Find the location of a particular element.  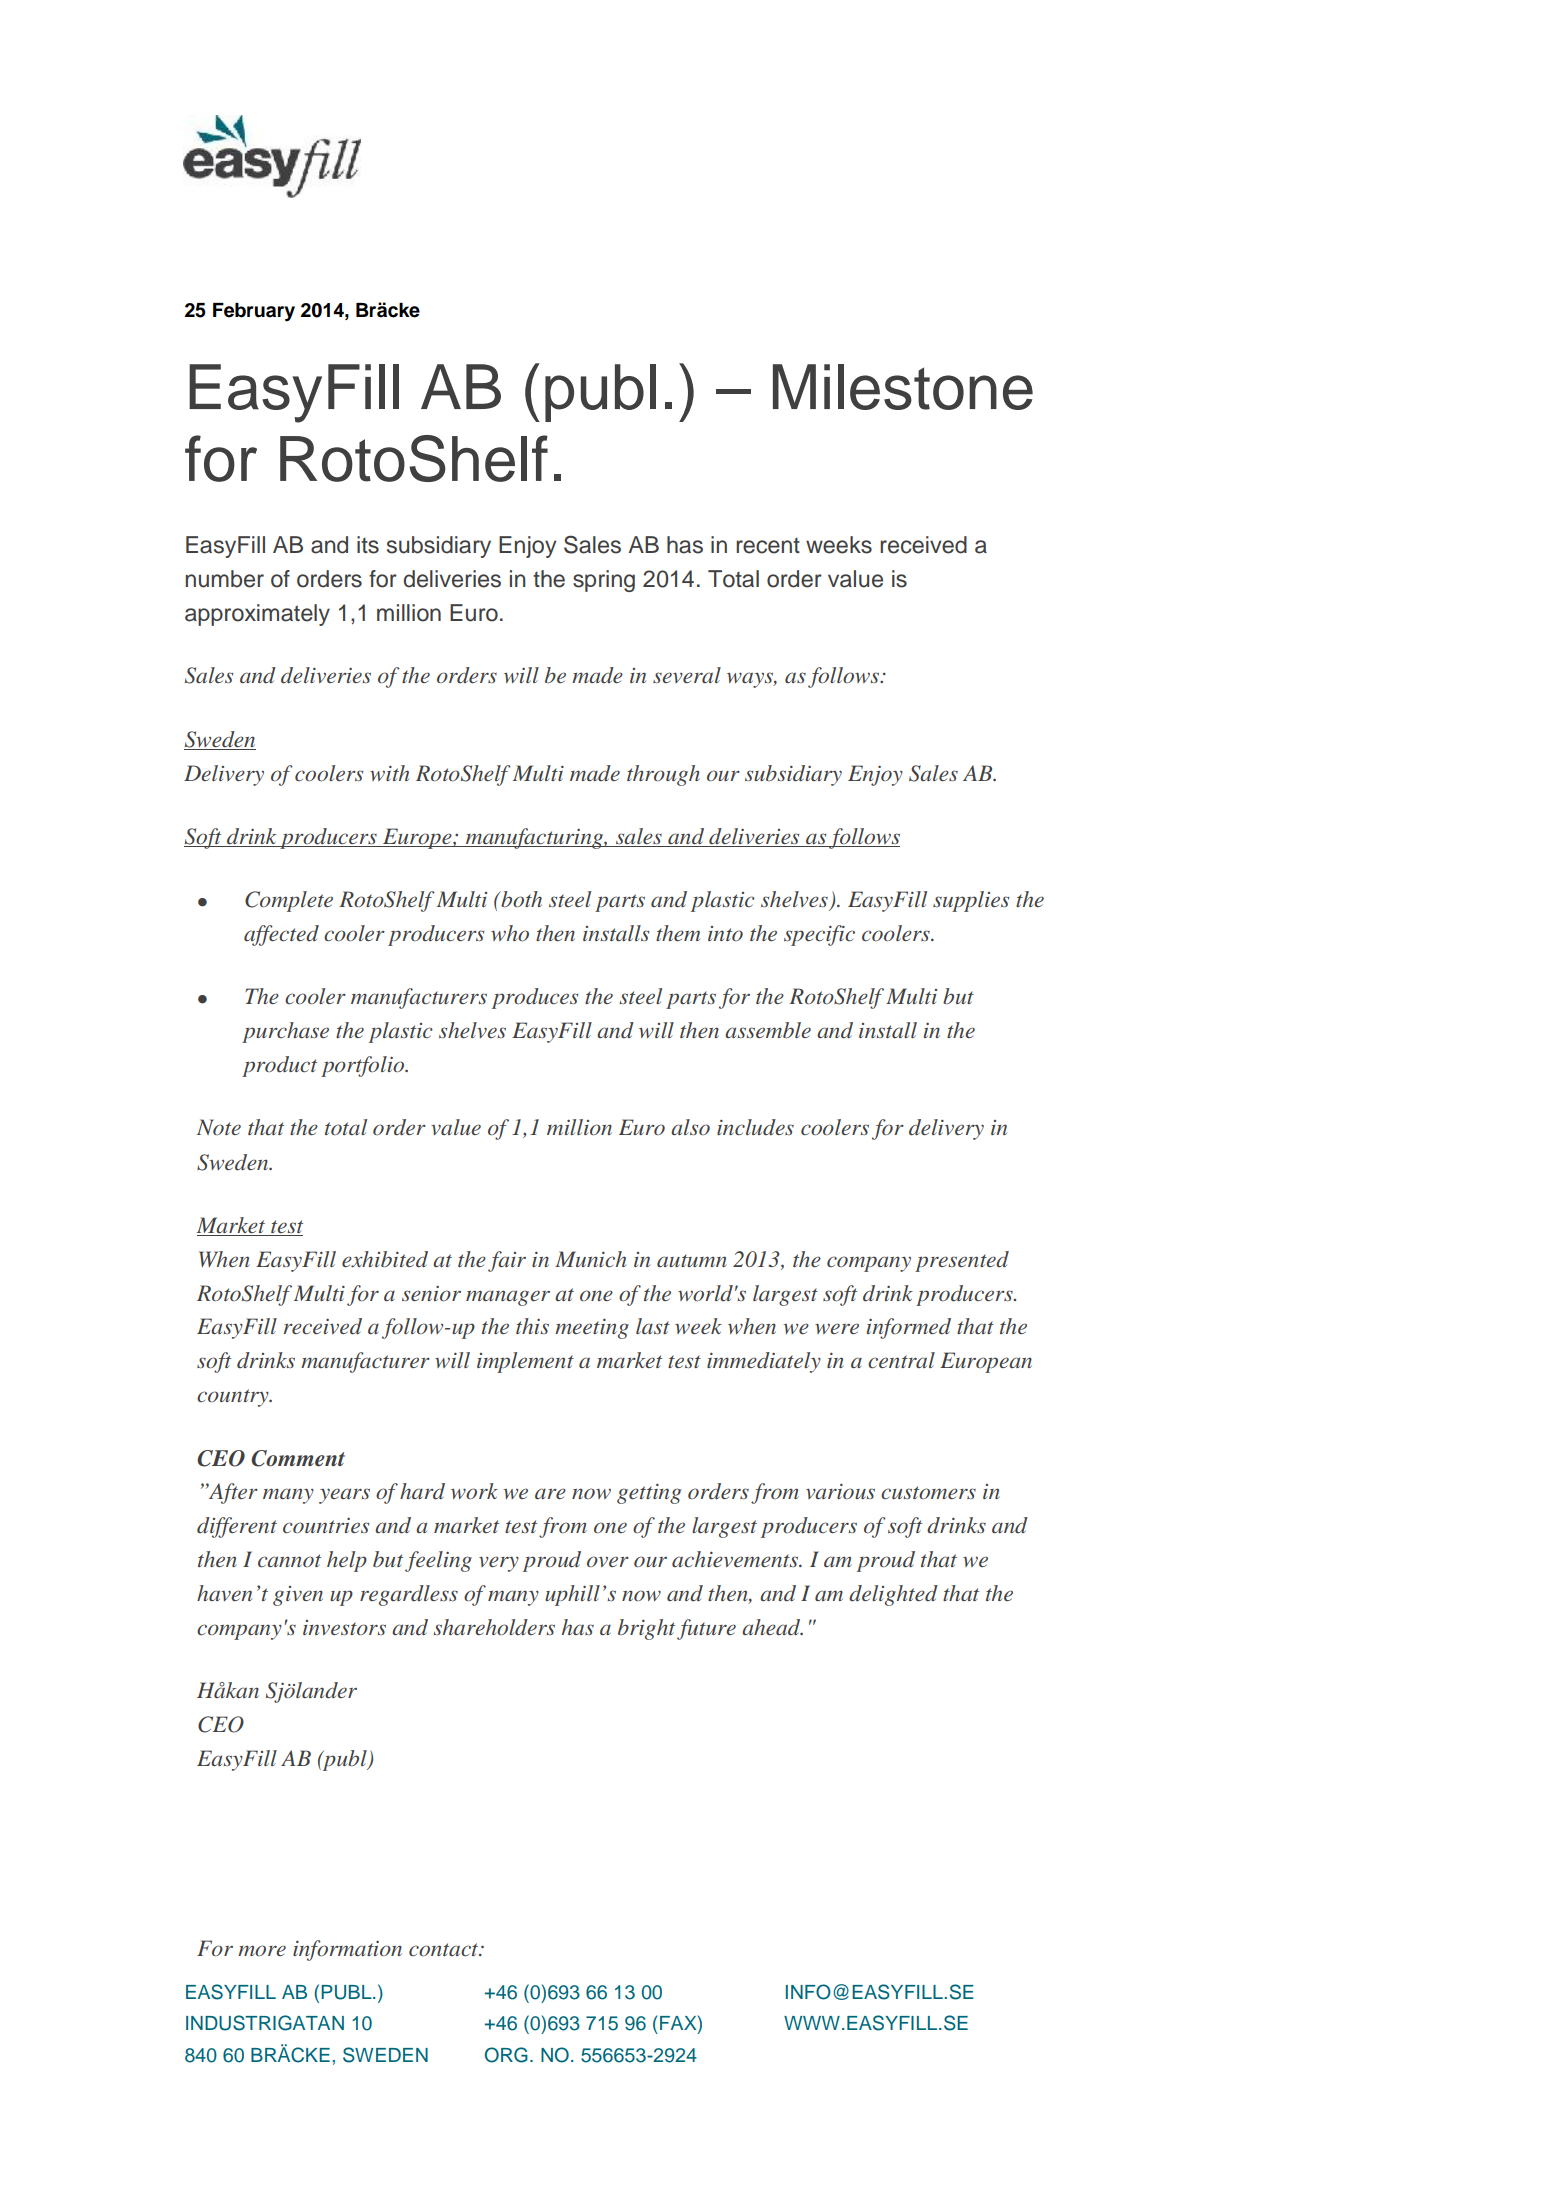

February is located at coordinates (254, 312).
